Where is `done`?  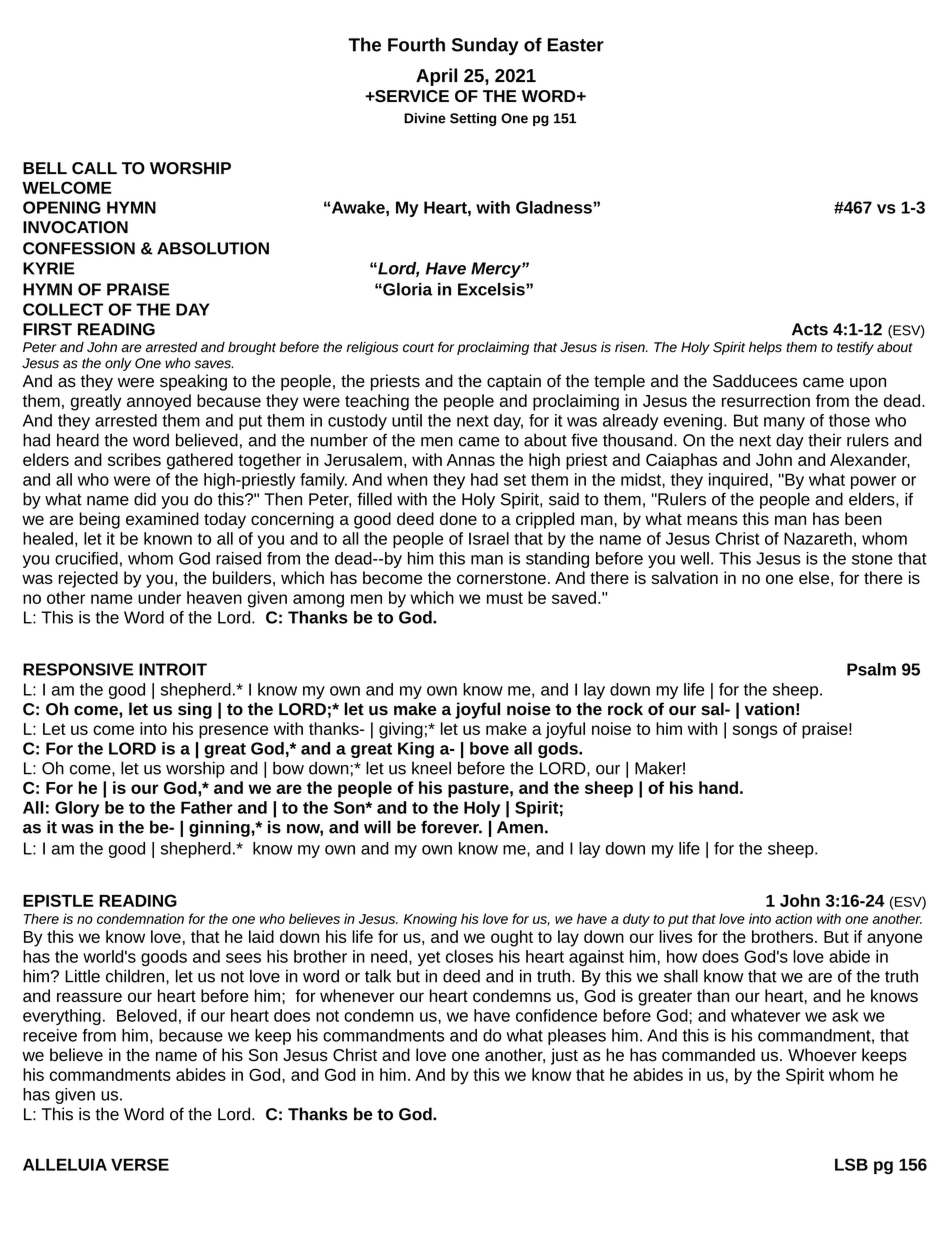
done is located at coordinates (458, 518).
